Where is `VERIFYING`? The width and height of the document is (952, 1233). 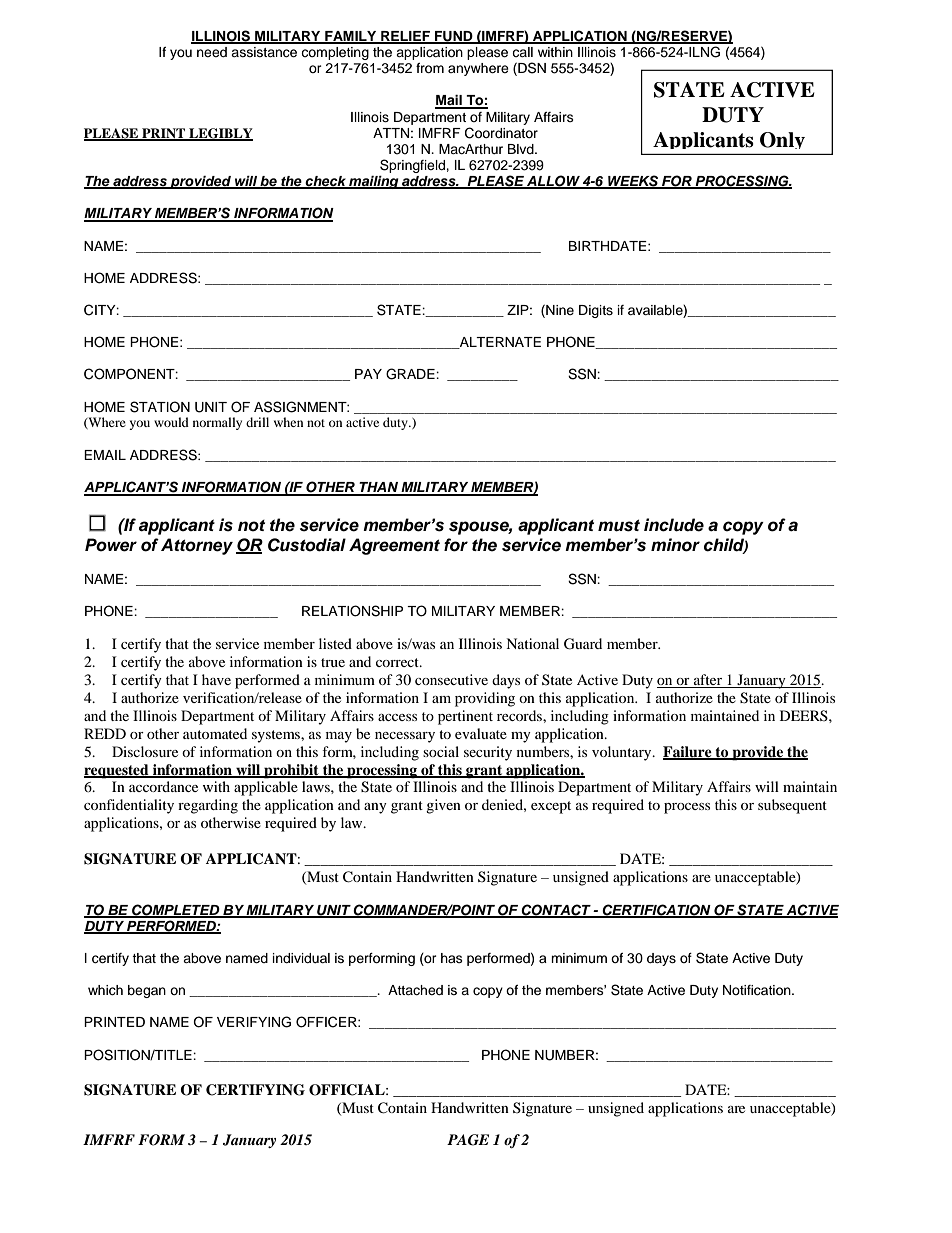 VERIFYING is located at coordinates (254, 1022).
